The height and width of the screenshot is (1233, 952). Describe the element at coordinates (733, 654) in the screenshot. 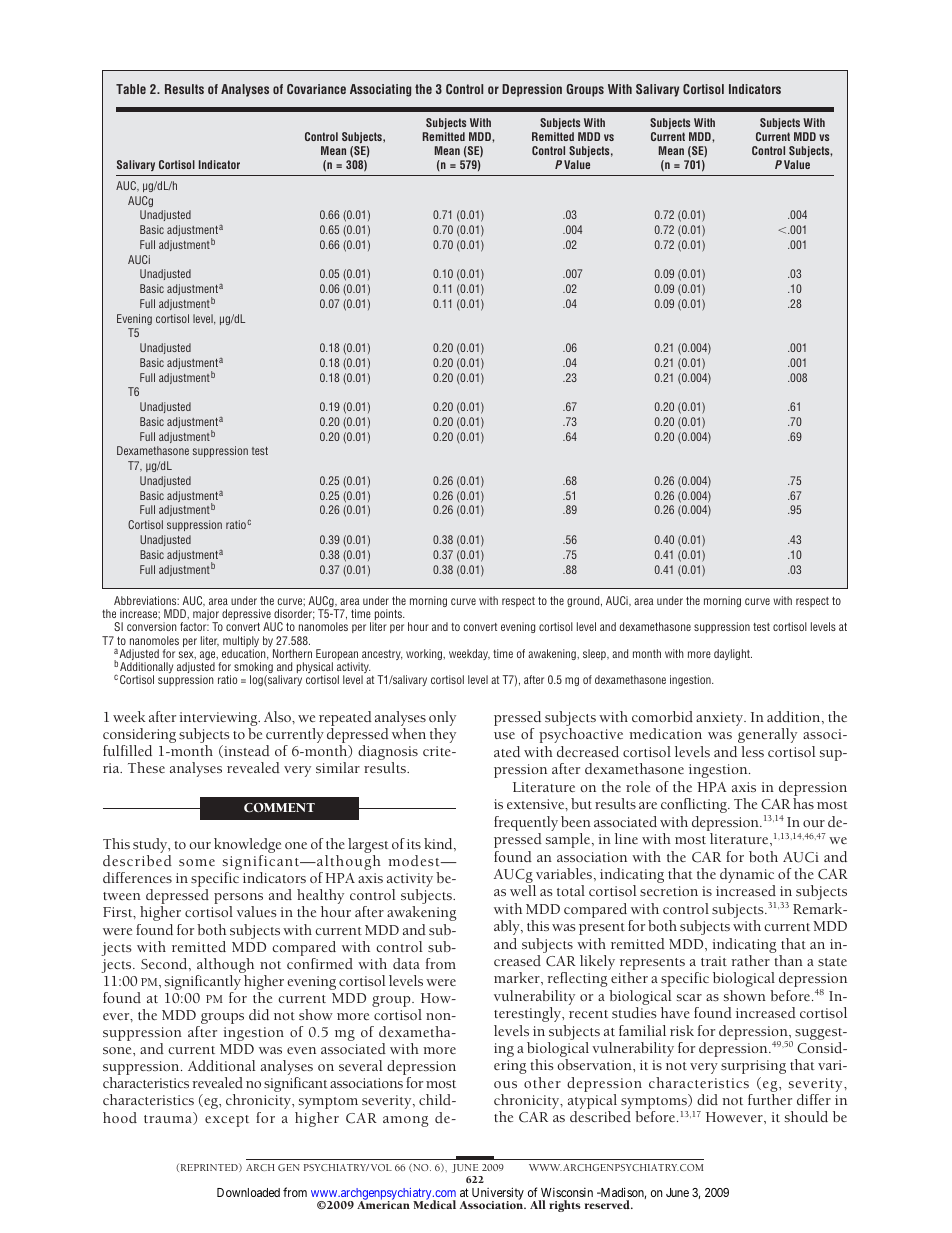

I see `daylight` at that location.
